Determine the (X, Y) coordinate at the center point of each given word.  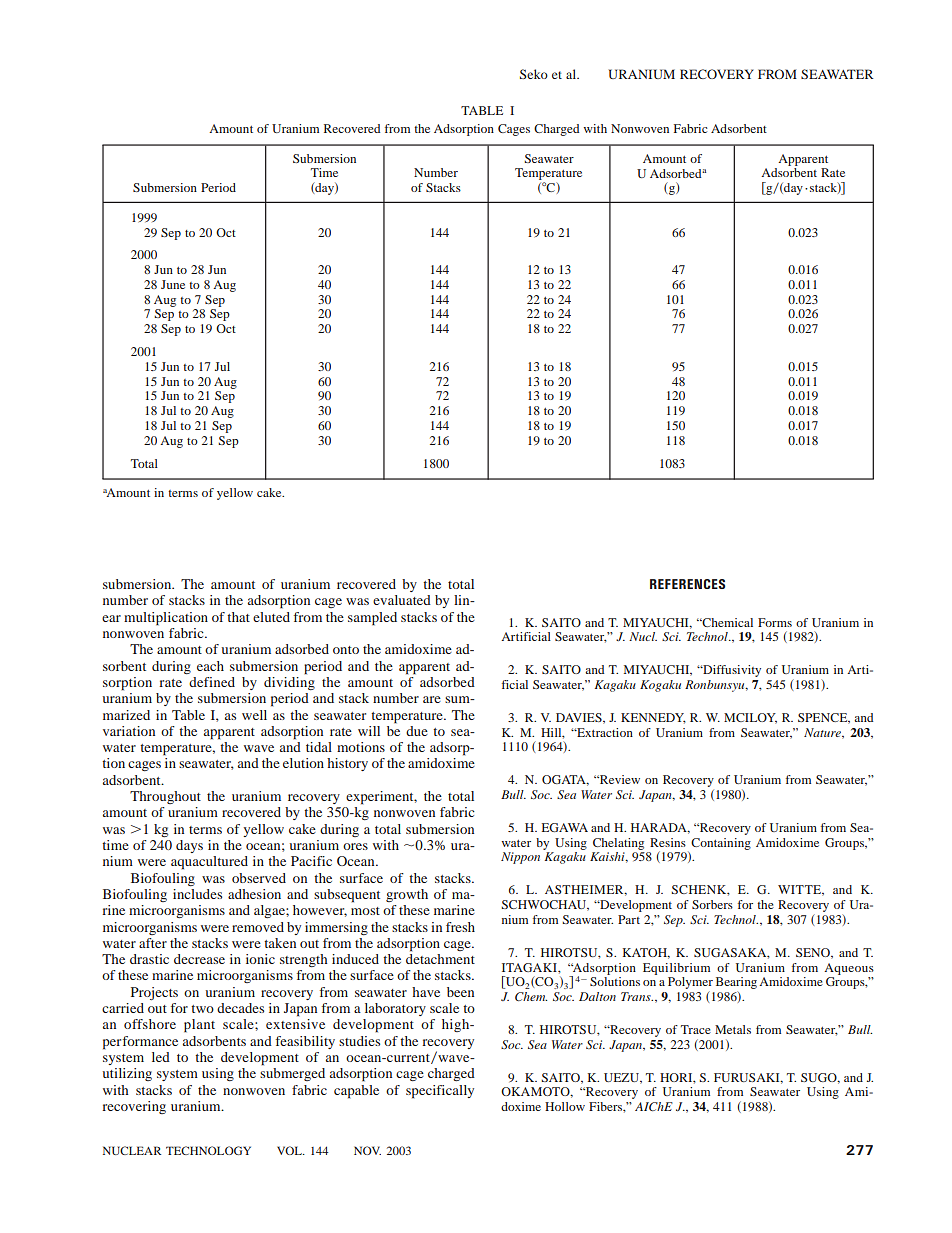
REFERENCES (687, 584)
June (173, 284)
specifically (440, 1092)
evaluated (402, 600)
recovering (134, 1107)
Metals (733, 1029)
